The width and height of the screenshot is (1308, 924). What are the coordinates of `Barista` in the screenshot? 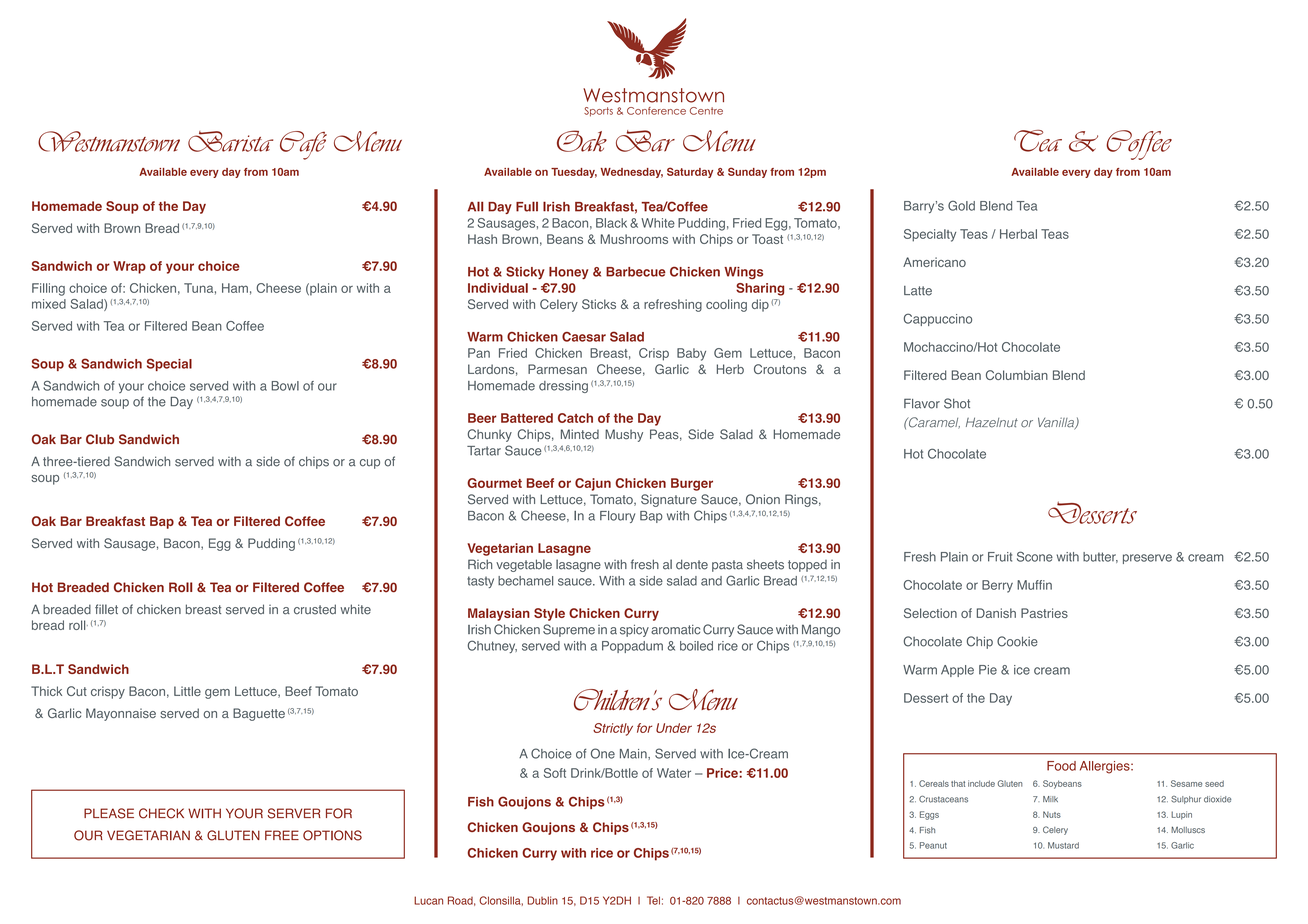 It's located at (230, 141).
